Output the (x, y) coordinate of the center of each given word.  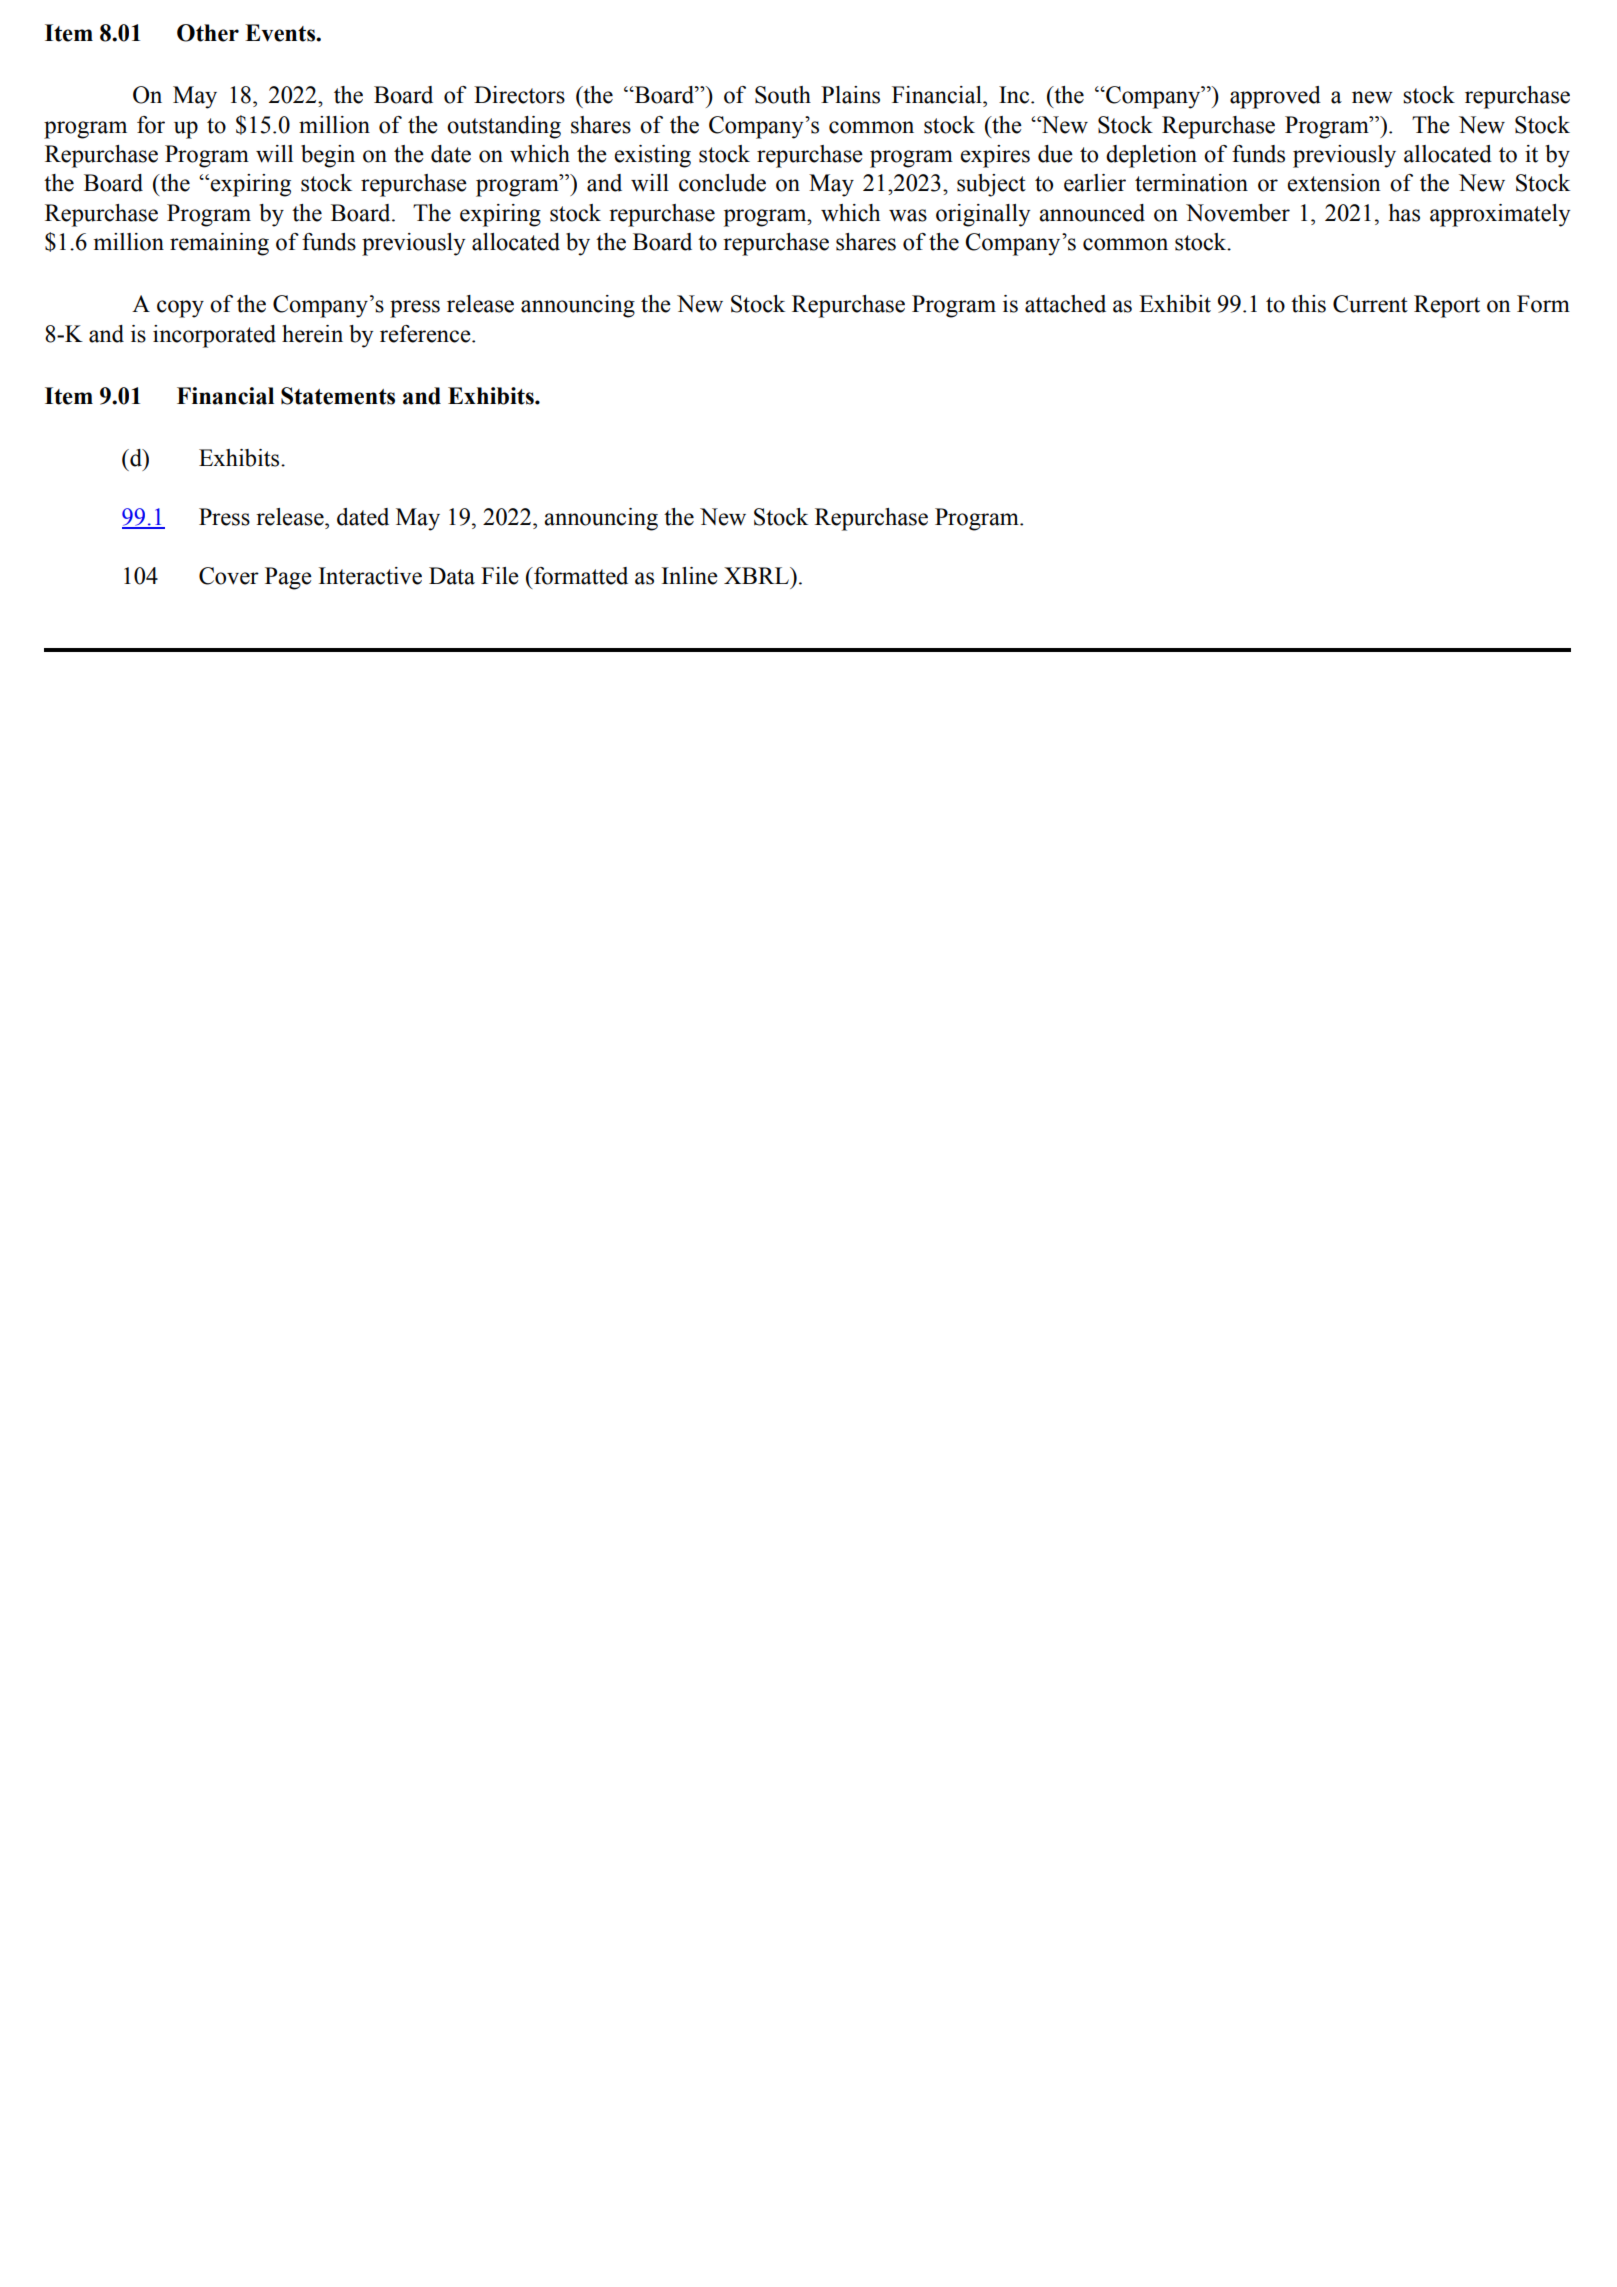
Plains (850, 95)
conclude (722, 183)
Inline (690, 576)
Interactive (370, 576)
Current (1370, 304)
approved (1275, 97)
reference (426, 334)
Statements (338, 396)
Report (1447, 306)
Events (281, 33)
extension (1334, 183)
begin (328, 156)
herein (312, 334)
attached (1065, 304)
